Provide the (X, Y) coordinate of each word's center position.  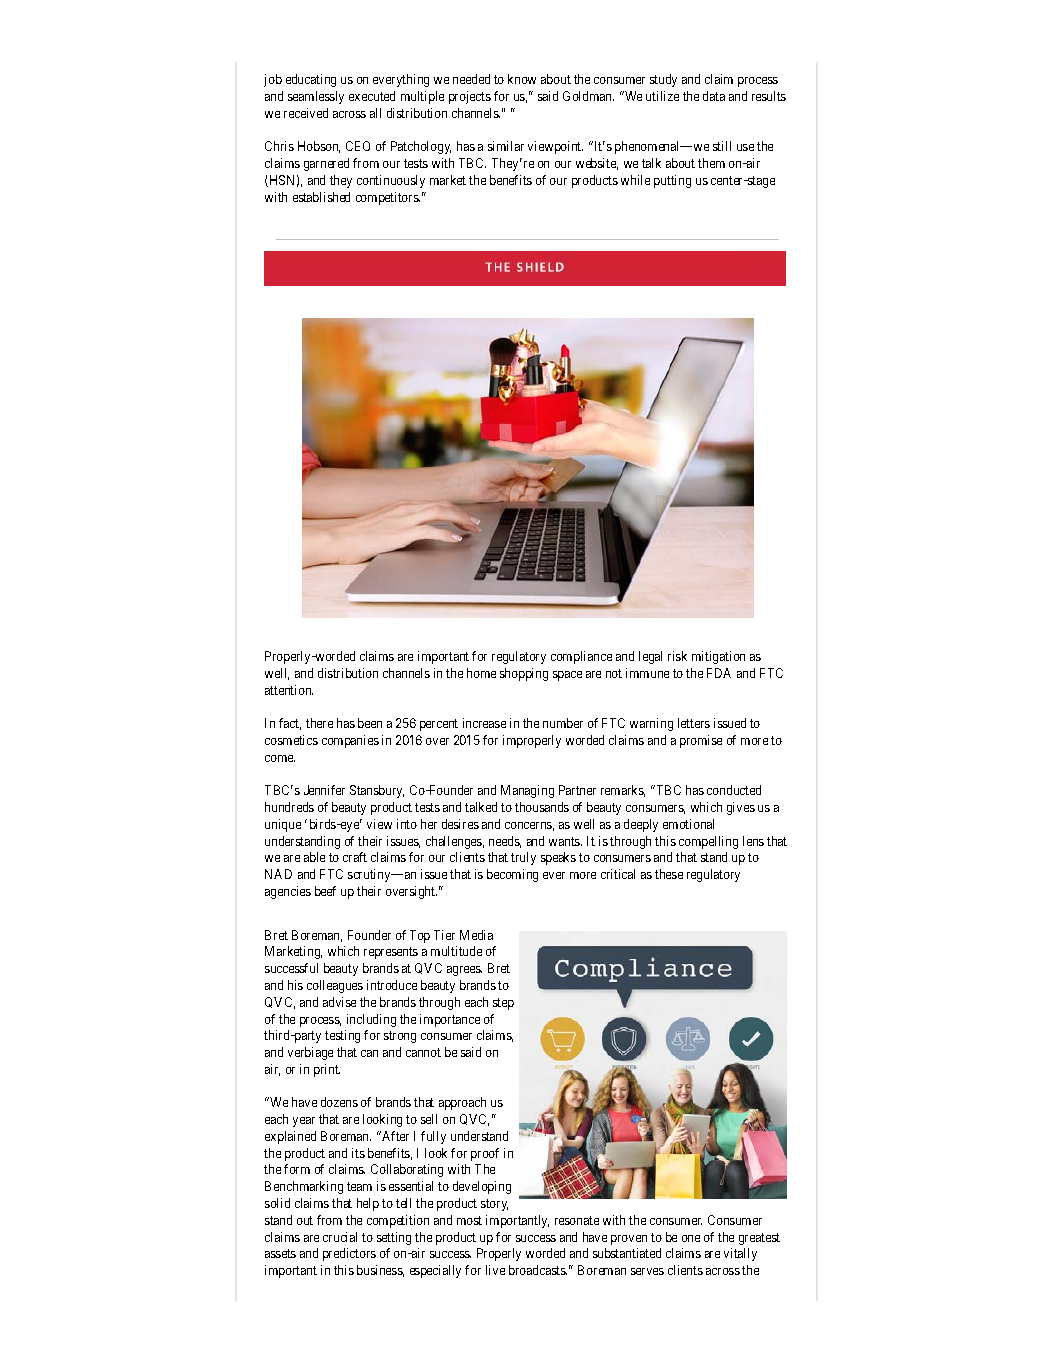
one (691, 1238)
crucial (340, 1237)
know (522, 79)
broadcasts (538, 1270)
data (714, 96)
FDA (719, 673)
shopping (524, 674)
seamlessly (316, 97)
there (319, 723)
